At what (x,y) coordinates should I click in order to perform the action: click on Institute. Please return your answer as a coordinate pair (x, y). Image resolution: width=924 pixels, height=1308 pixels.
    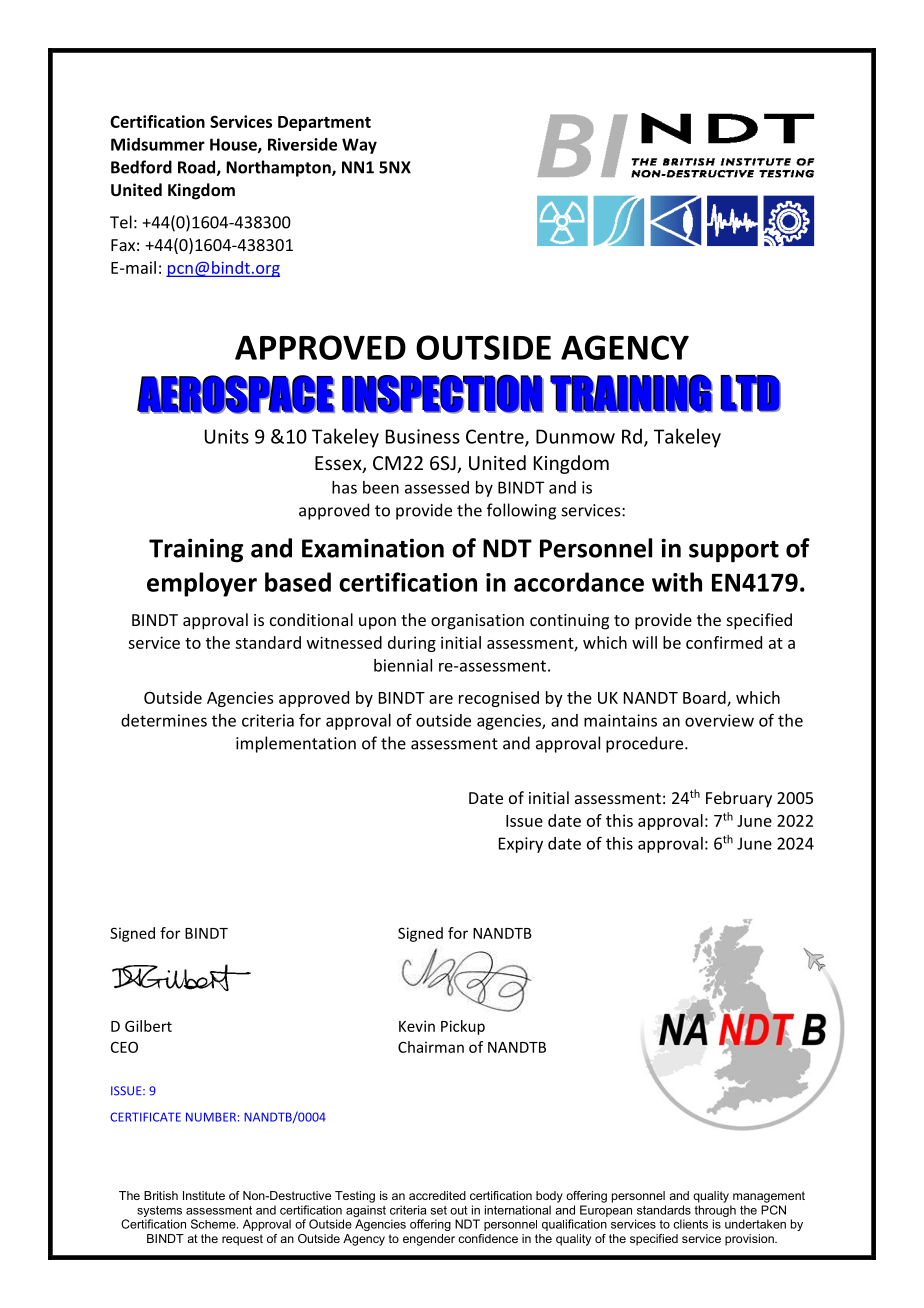
    Looking at the image, I should click on (204, 1195).
